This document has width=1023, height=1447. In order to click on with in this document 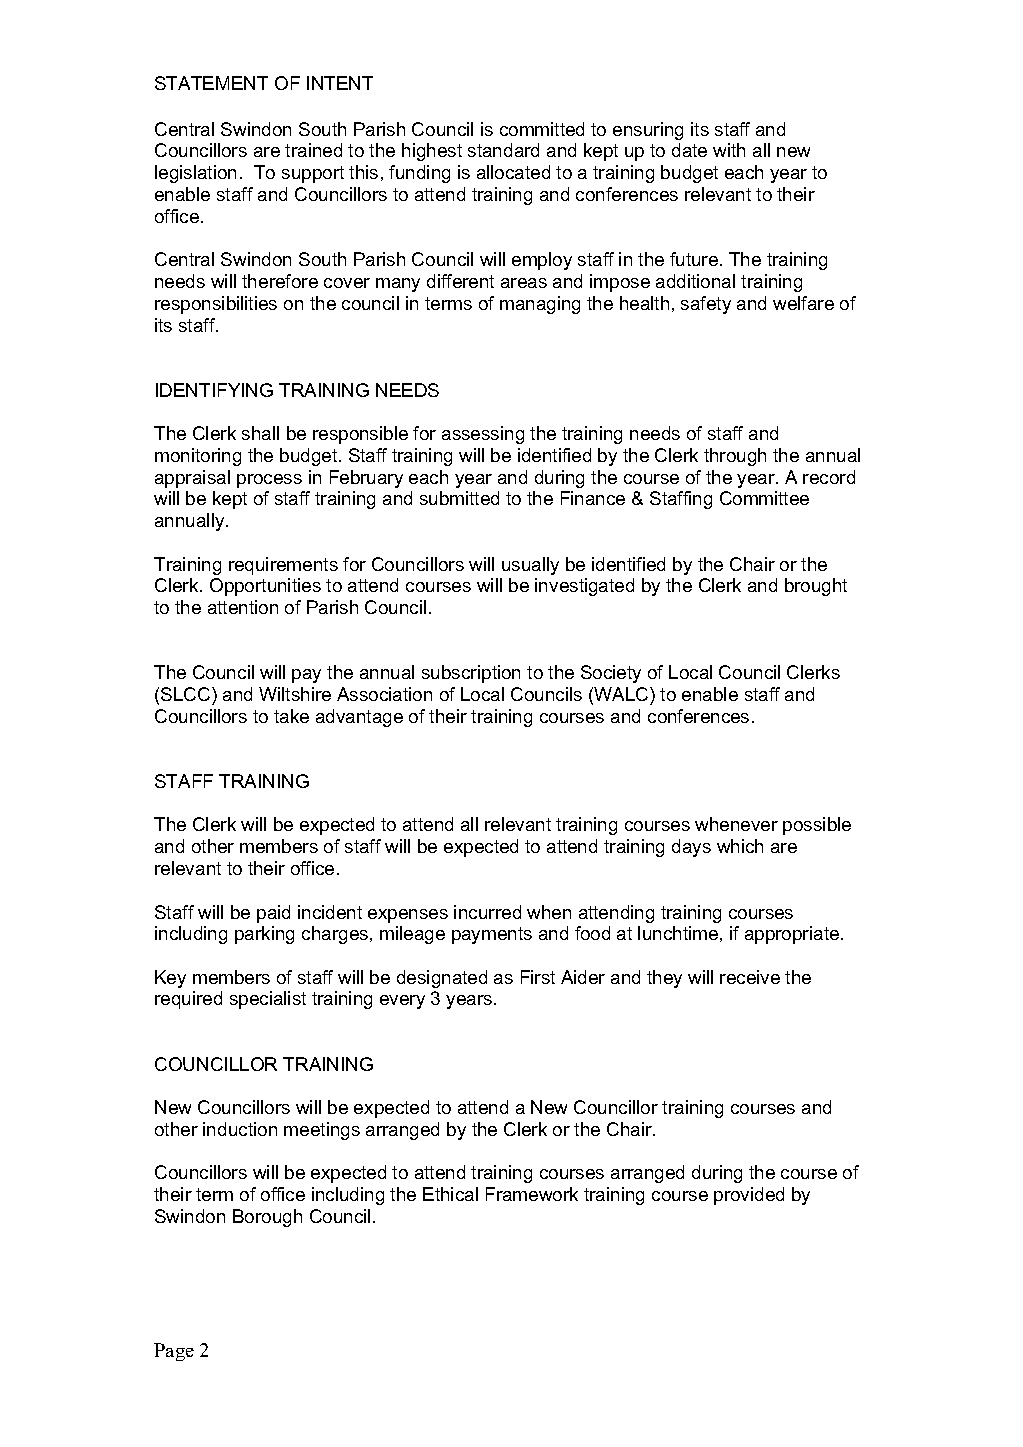, I will do `click(729, 150)`.
